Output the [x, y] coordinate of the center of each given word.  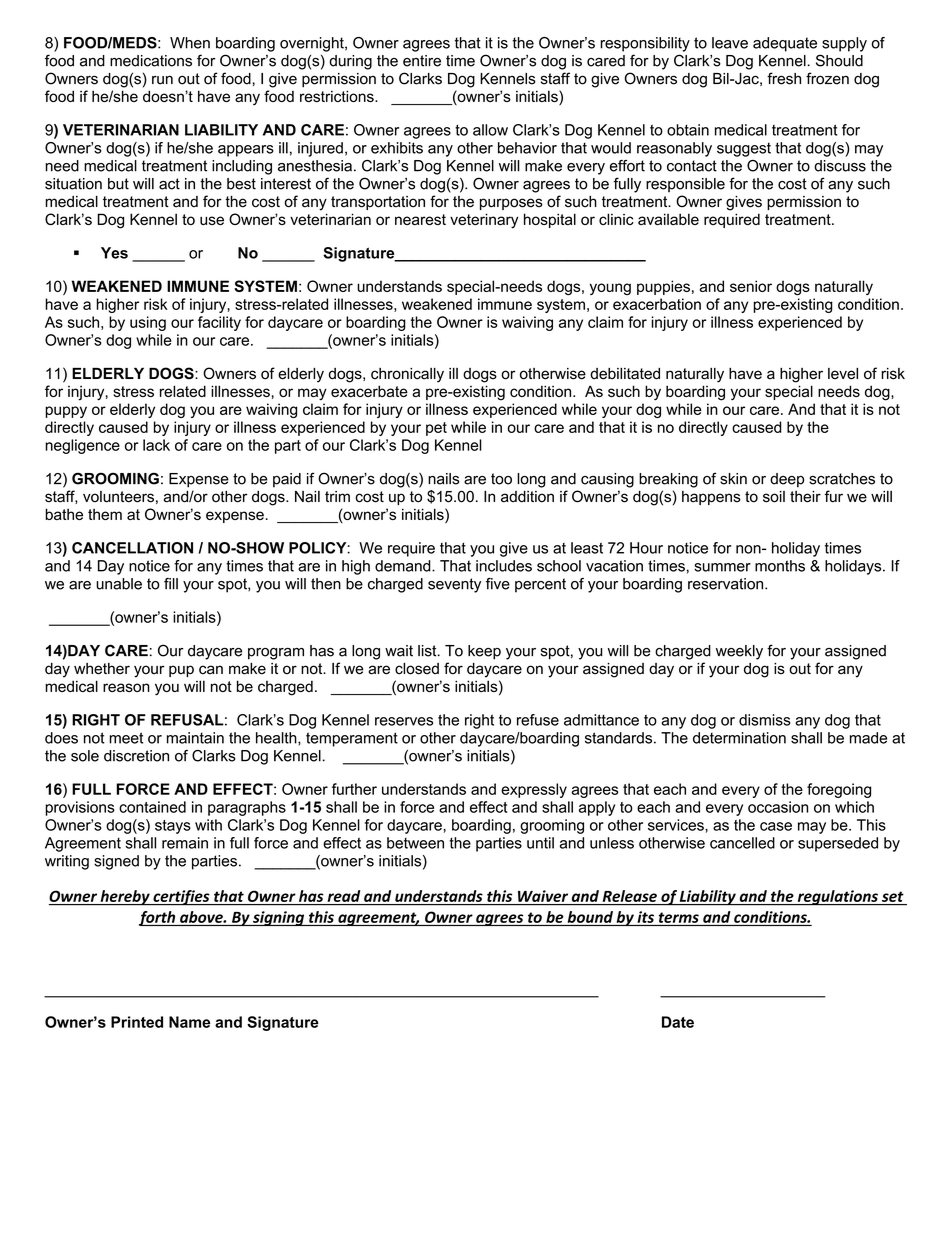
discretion [136, 756]
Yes [114, 253]
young [610, 289]
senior [751, 286]
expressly [534, 790]
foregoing [839, 790]
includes [504, 566]
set [892, 897]
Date [678, 1022]
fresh [784, 78]
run [162, 80]
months [780, 566]
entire [422, 61]
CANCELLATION [132, 548]
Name [189, 1022]
